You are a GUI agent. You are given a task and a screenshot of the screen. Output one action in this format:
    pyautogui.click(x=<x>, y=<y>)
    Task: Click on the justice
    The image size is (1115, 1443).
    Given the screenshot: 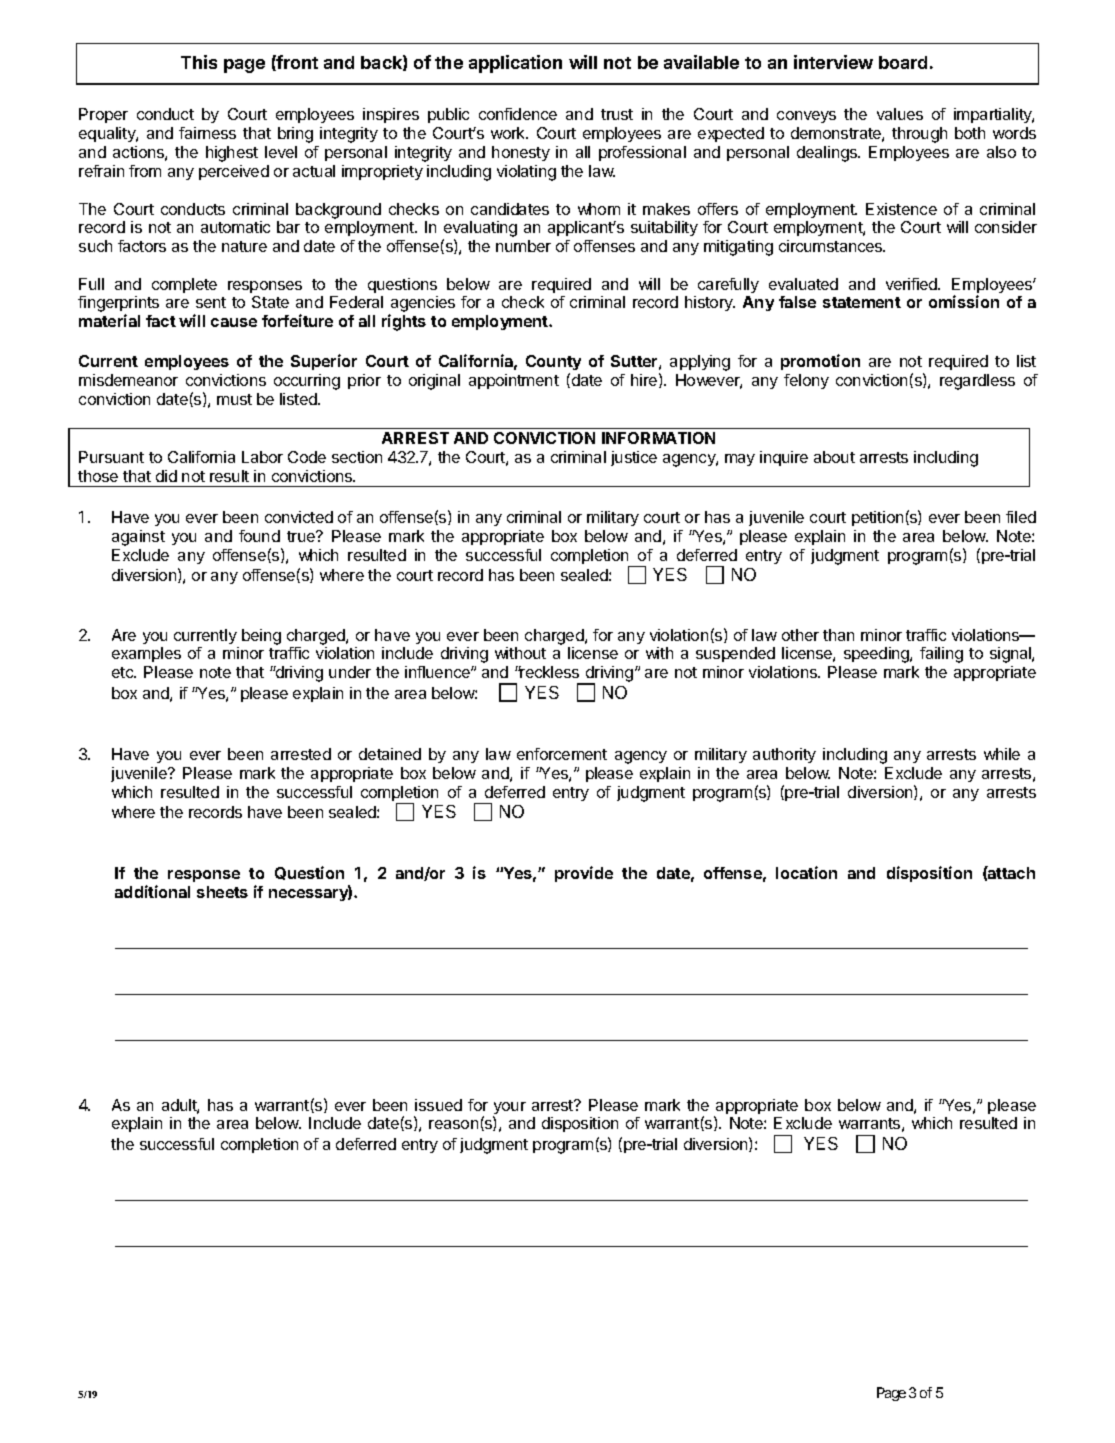 What is the action you would take?
    pyautogui.click(x=634, y=458)
